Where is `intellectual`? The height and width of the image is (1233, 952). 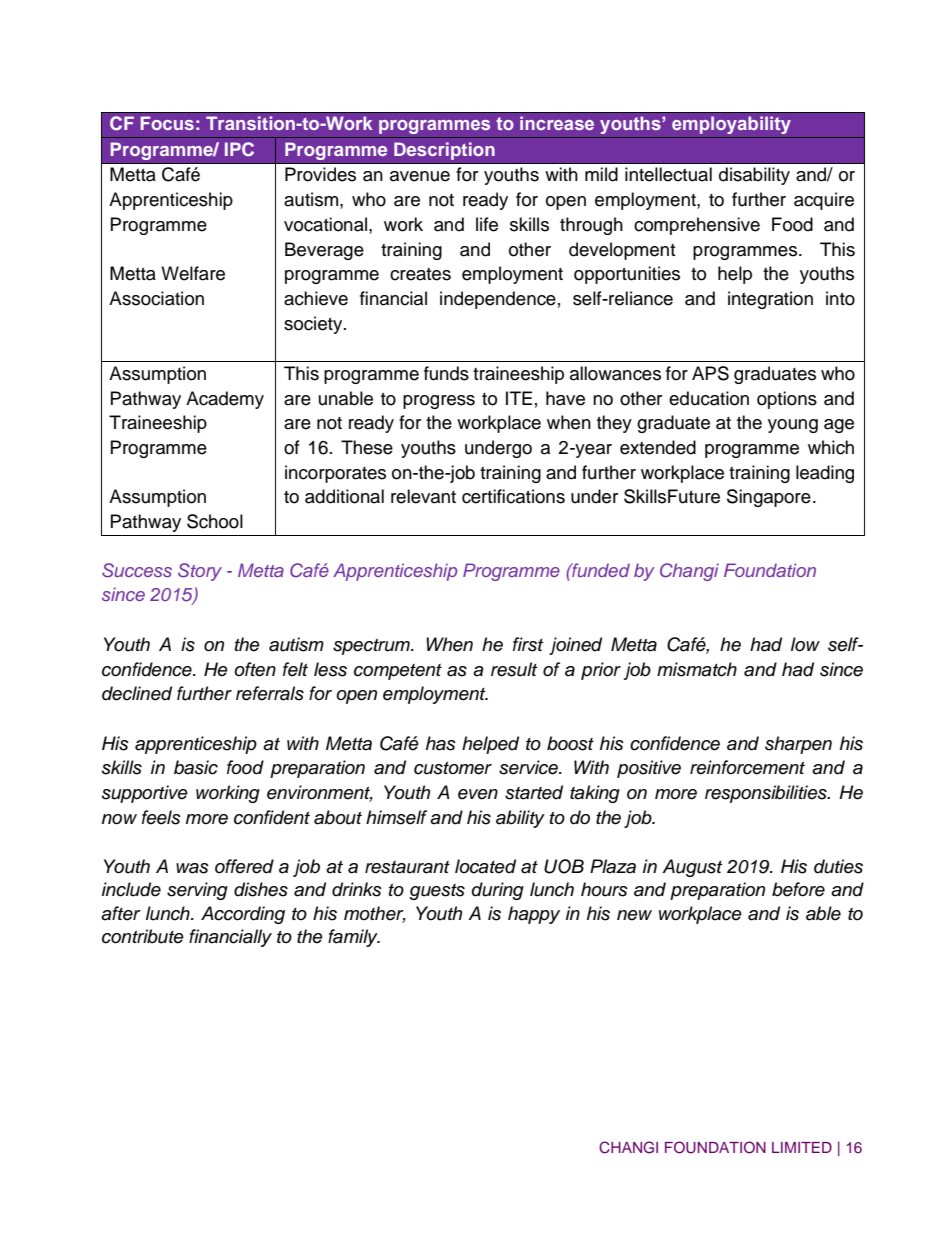 intellectual is located at coordinates (668, 174).
